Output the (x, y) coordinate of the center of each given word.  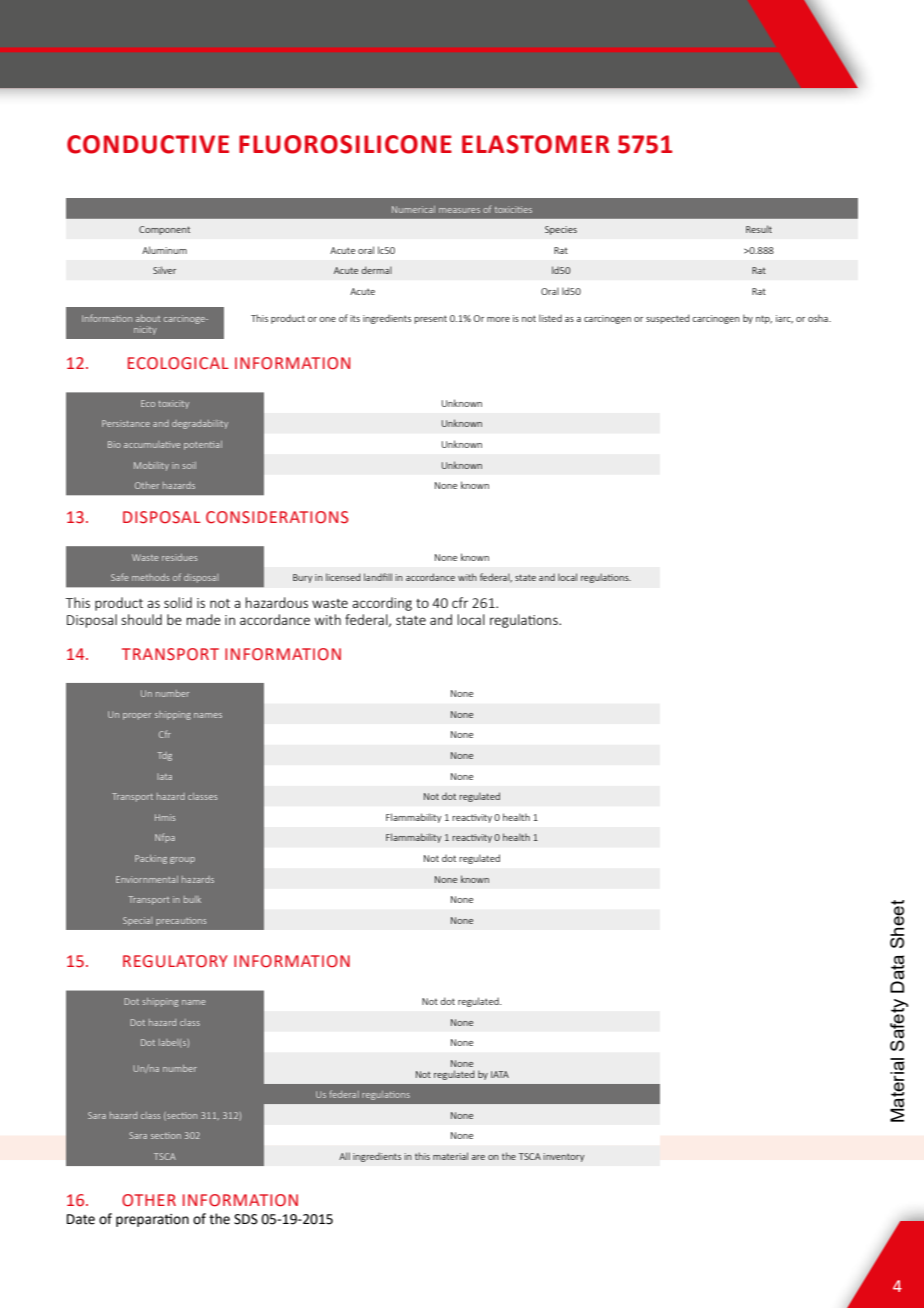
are (478, 1157)
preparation (152, 1220)
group (182, 860)
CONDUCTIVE (148, 144)
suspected (668, 319)
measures (459, 210)
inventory (564, 1157)
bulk (192, 899)
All (344, 1156)
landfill (378, 577)
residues (180, 557)
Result (759, 229)
